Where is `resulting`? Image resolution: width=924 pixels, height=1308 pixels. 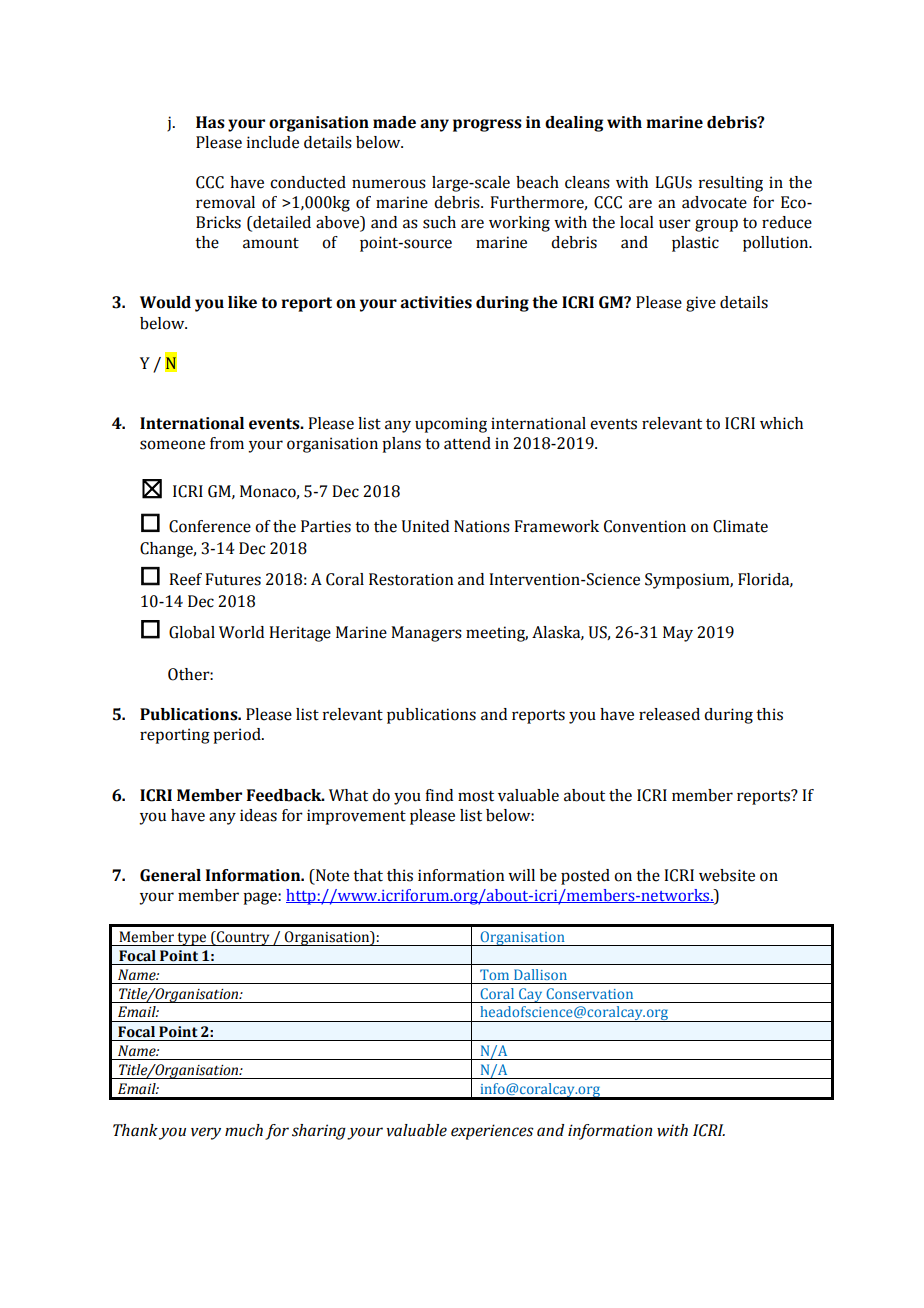
resulting is located at coordinates (731, 184).
